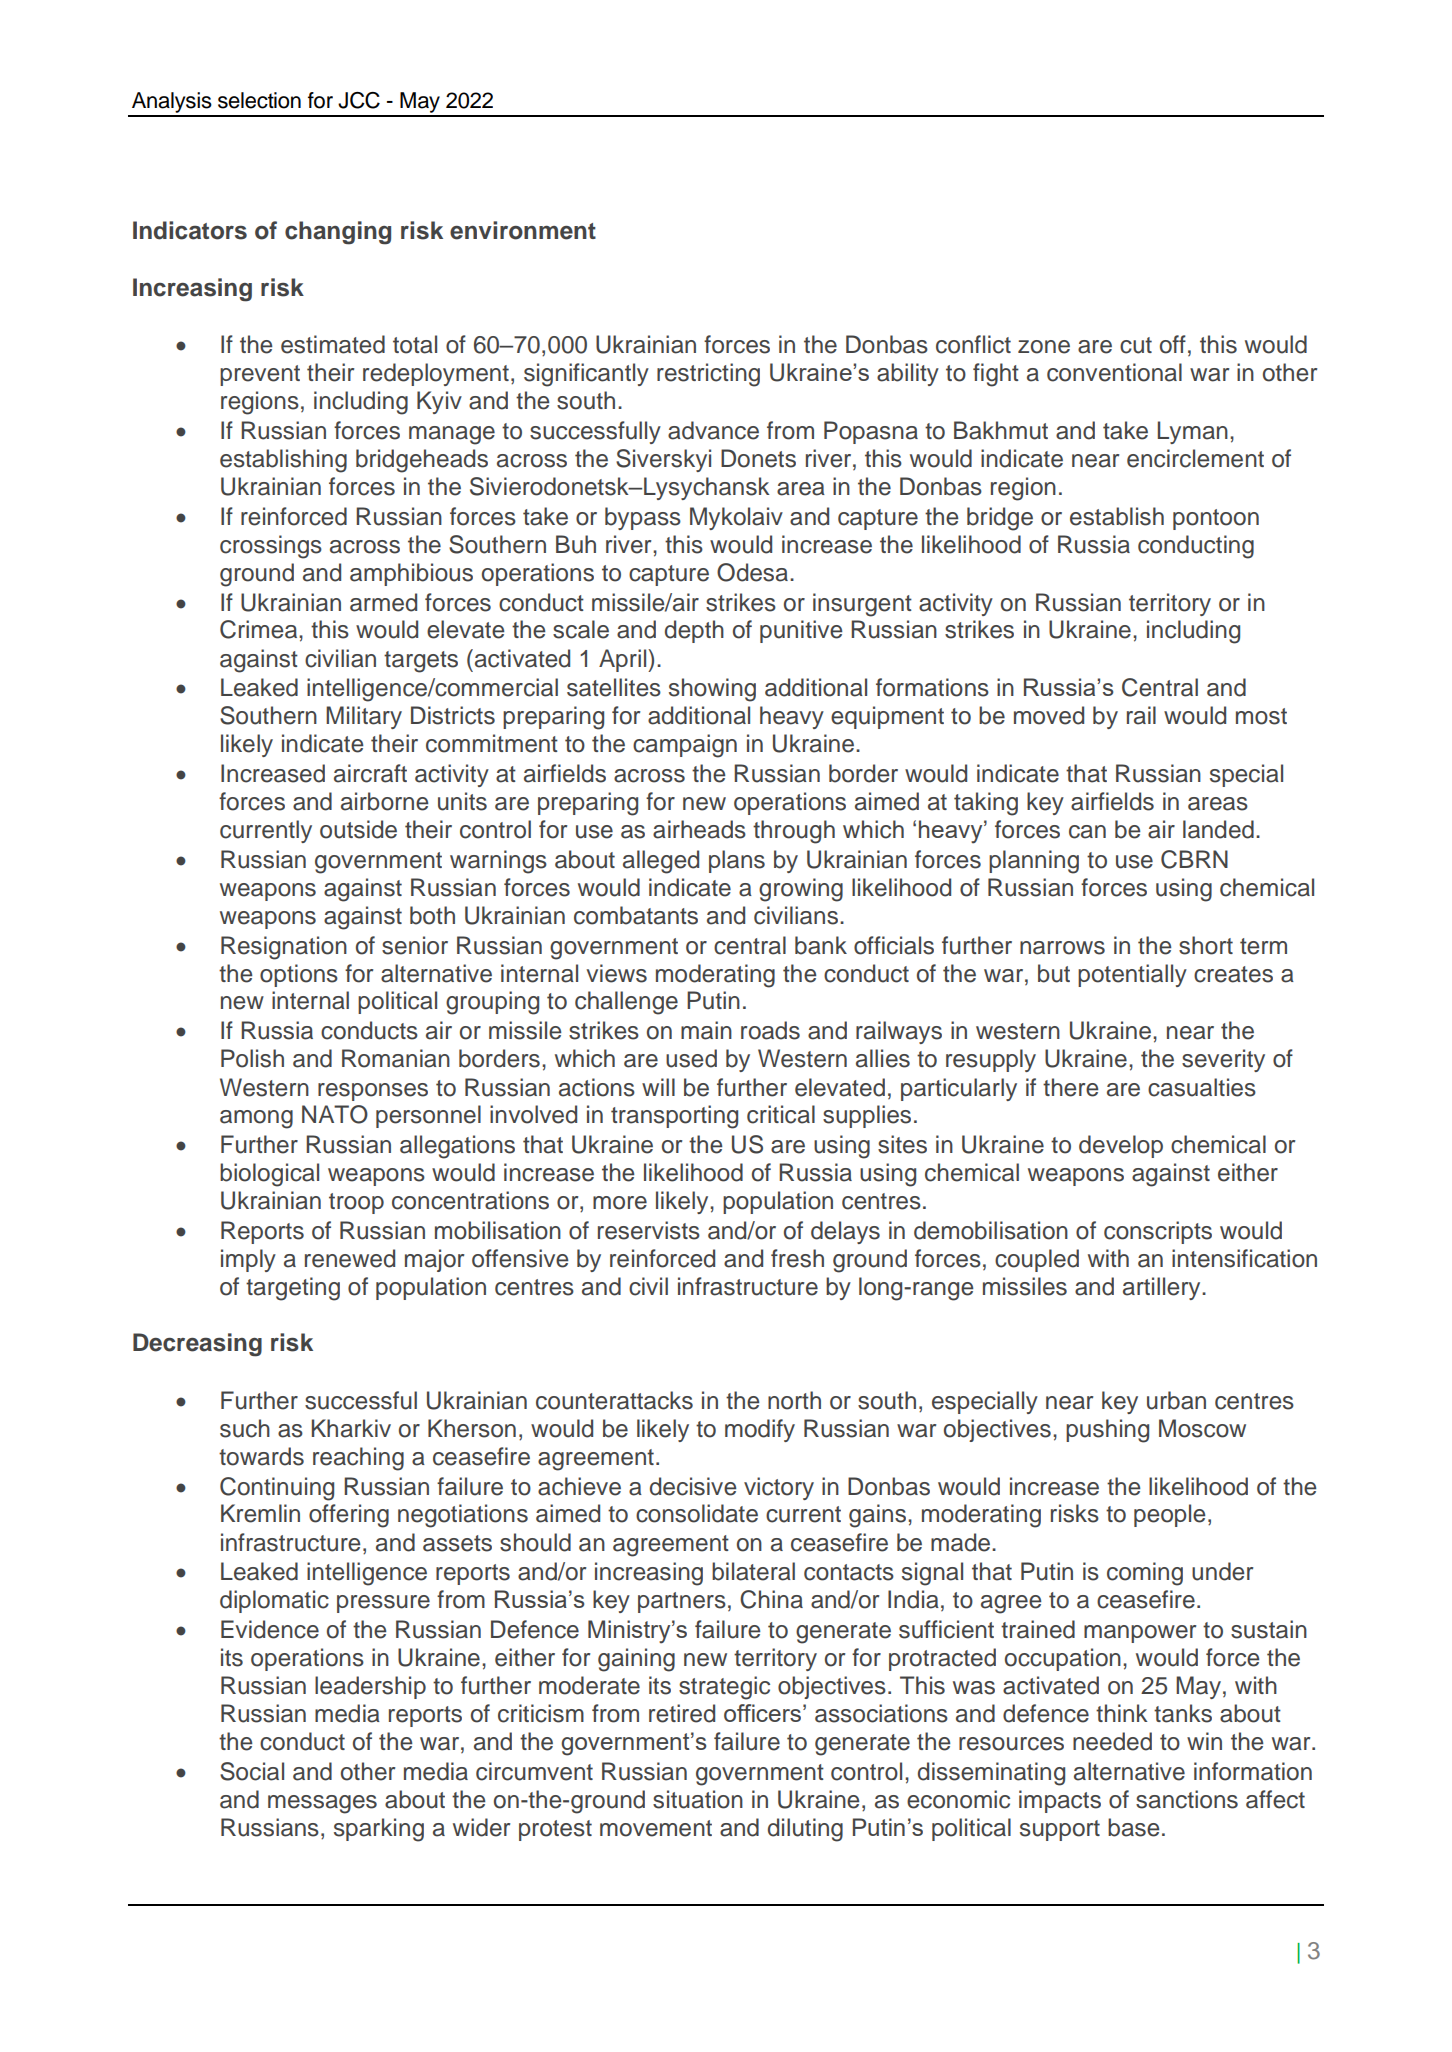 The height and width of the image is (2052, 1452). I want to click on options, so click(299, 975).
